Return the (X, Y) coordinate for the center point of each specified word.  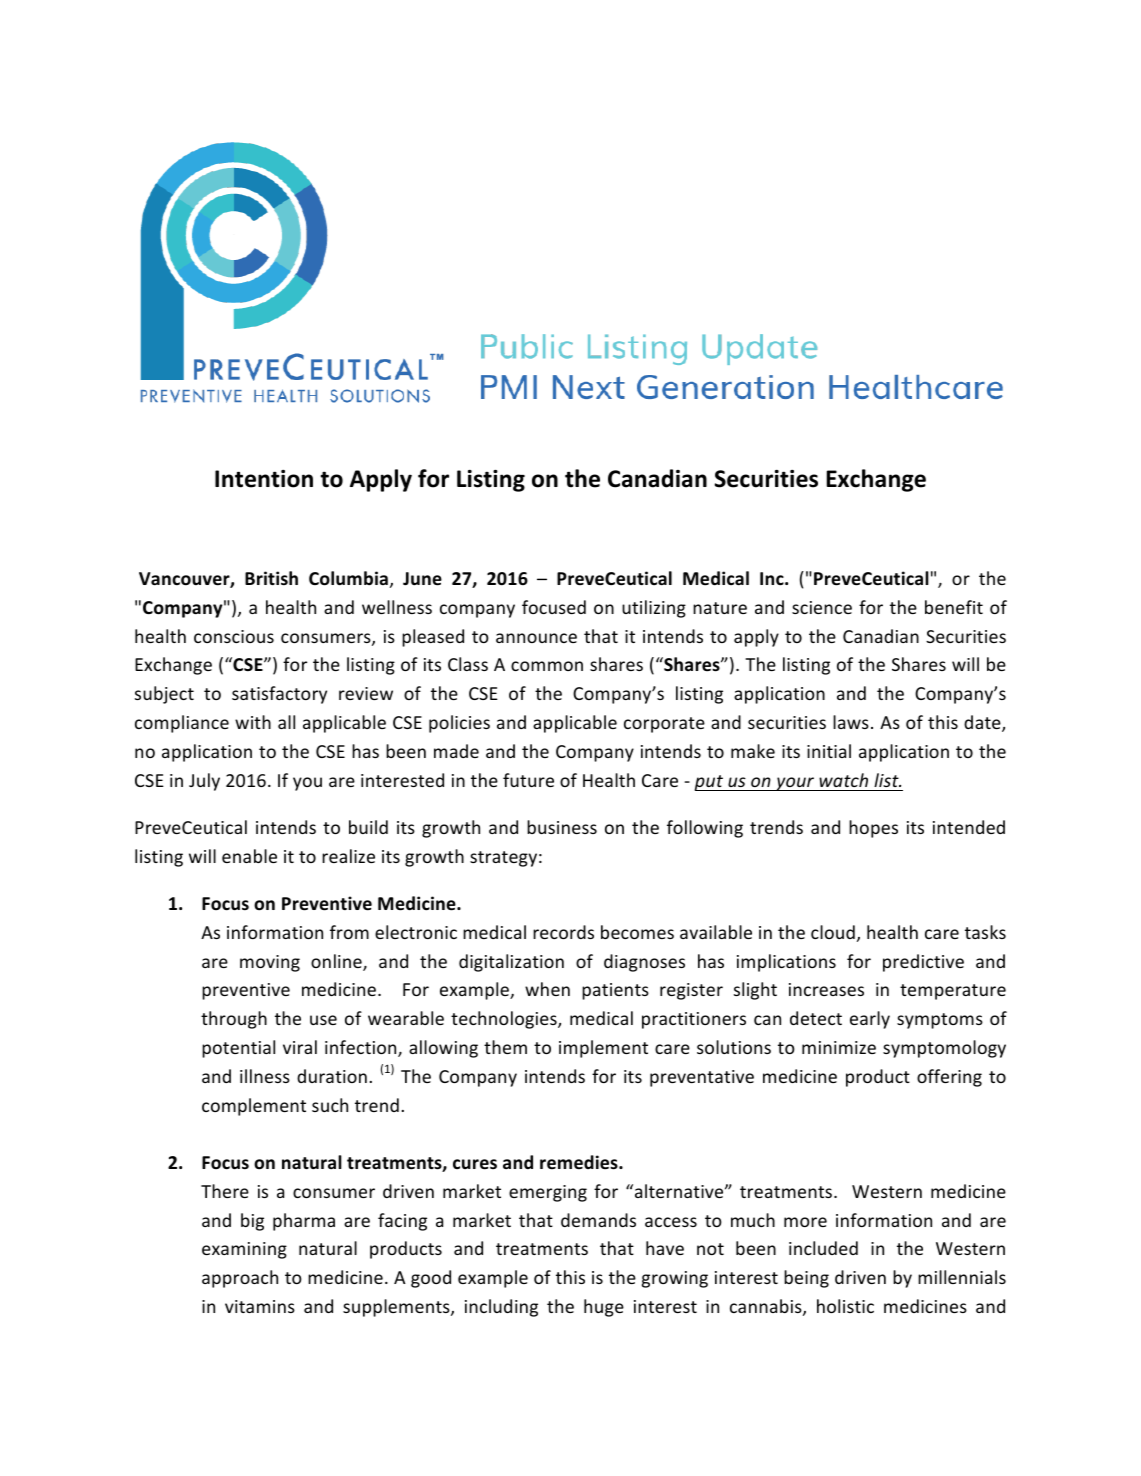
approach (240, 1279)
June (422, 579)
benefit (954, 607)
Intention (264, 479)
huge (604, 1308)
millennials (962, 1277)
